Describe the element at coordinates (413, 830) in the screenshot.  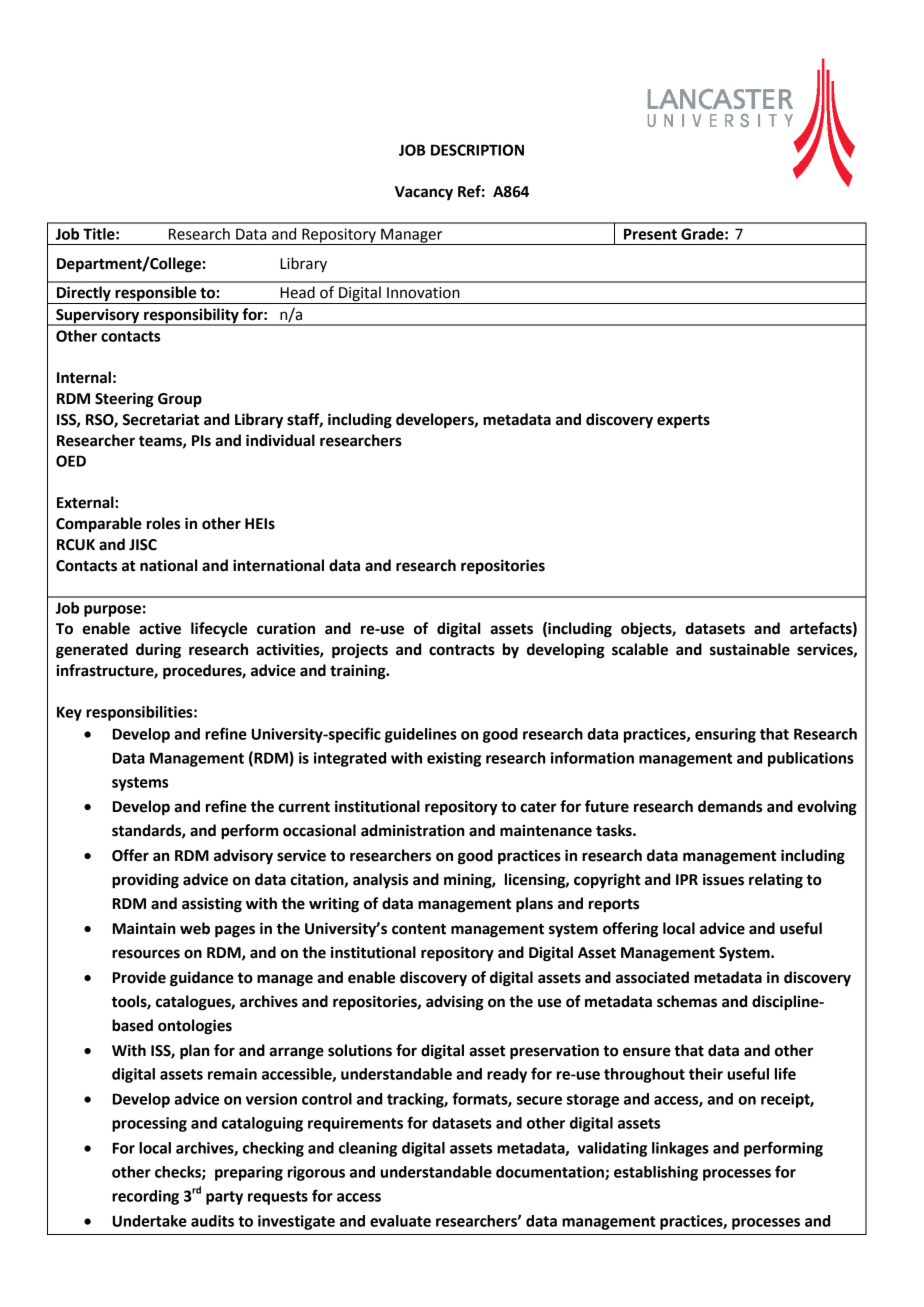
I see `administration` at that location.
